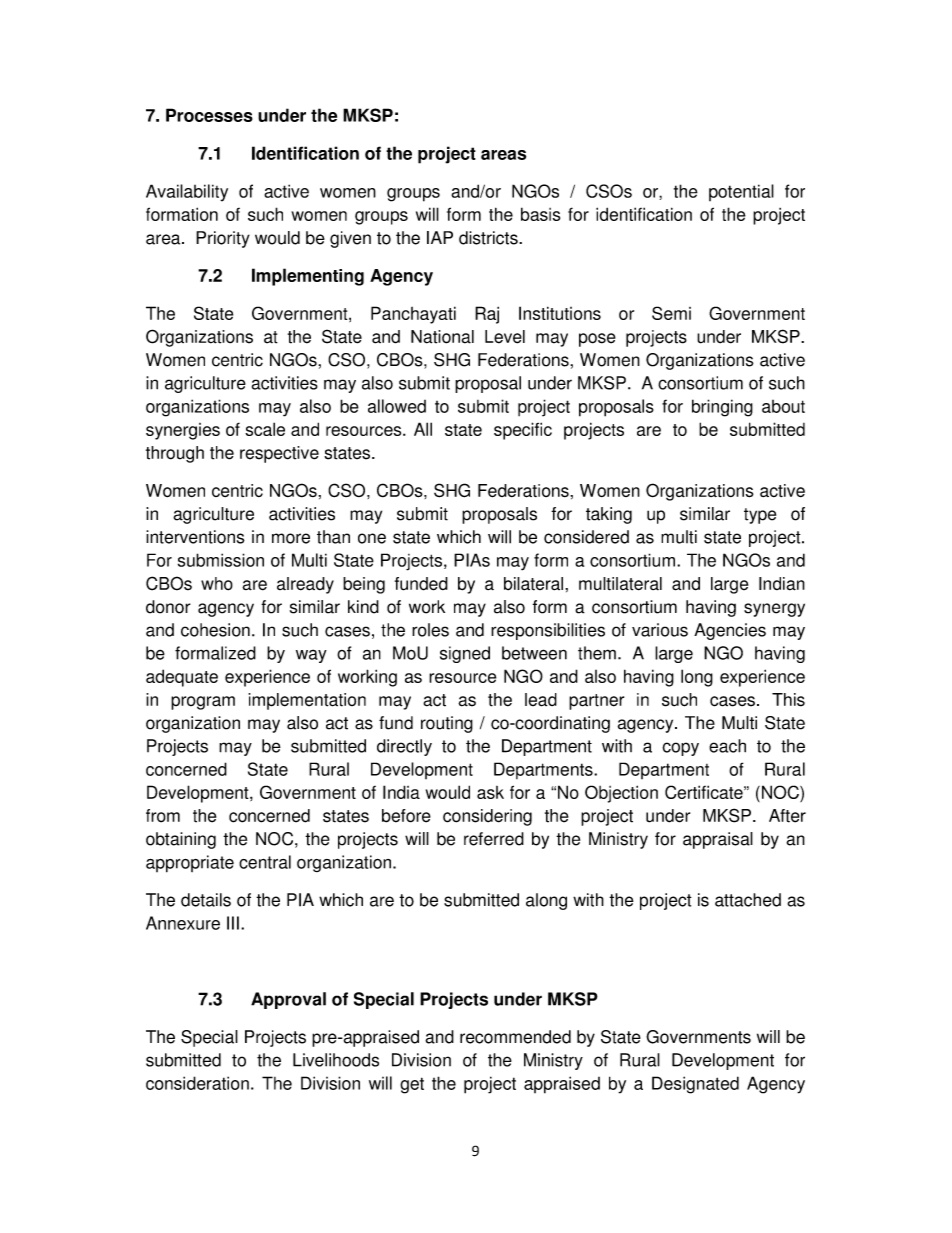 This page has width=952, height=1233. I want to click on consideration, so click(197, 1083).
